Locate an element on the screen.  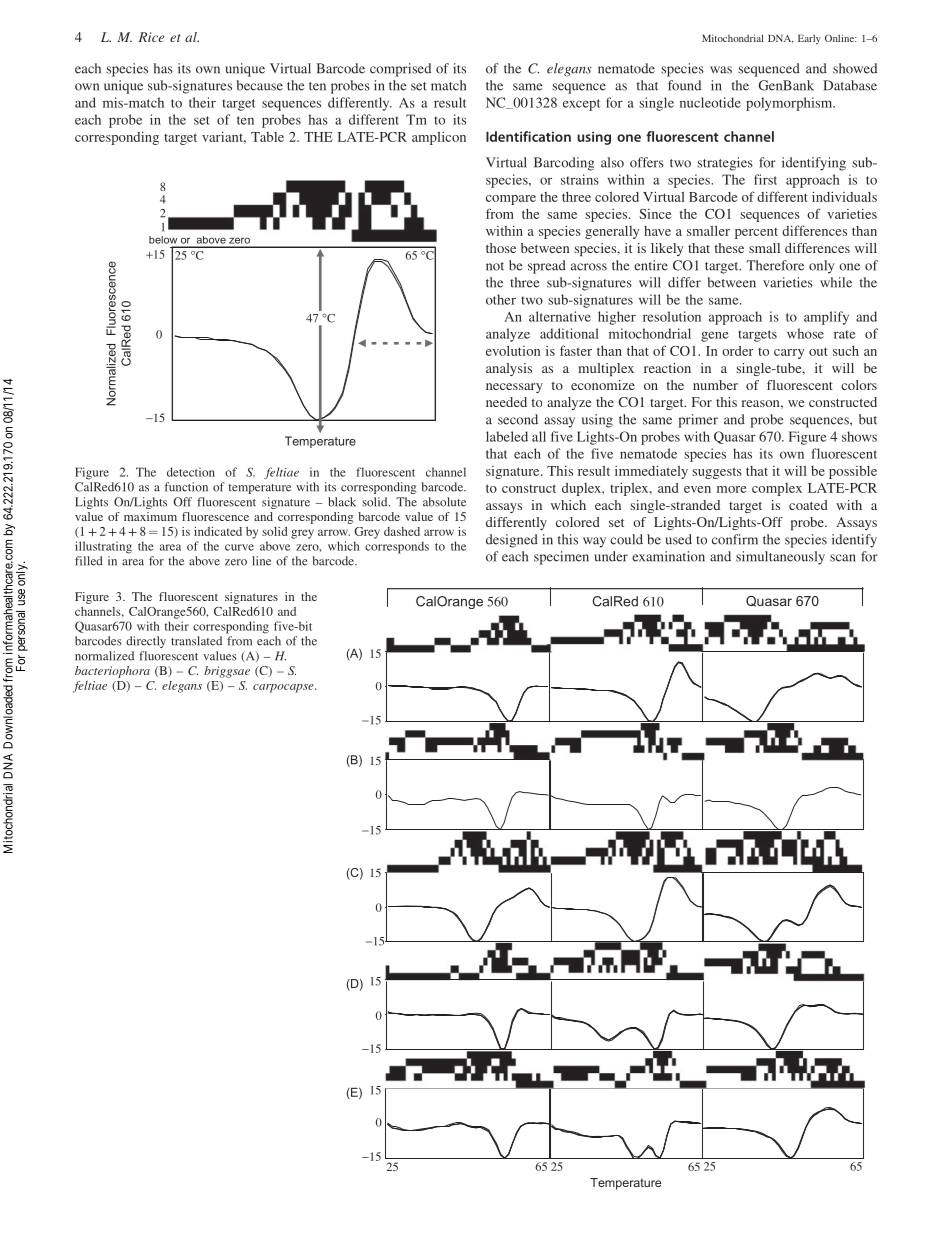
whose is located at coordinates (805, 333).
